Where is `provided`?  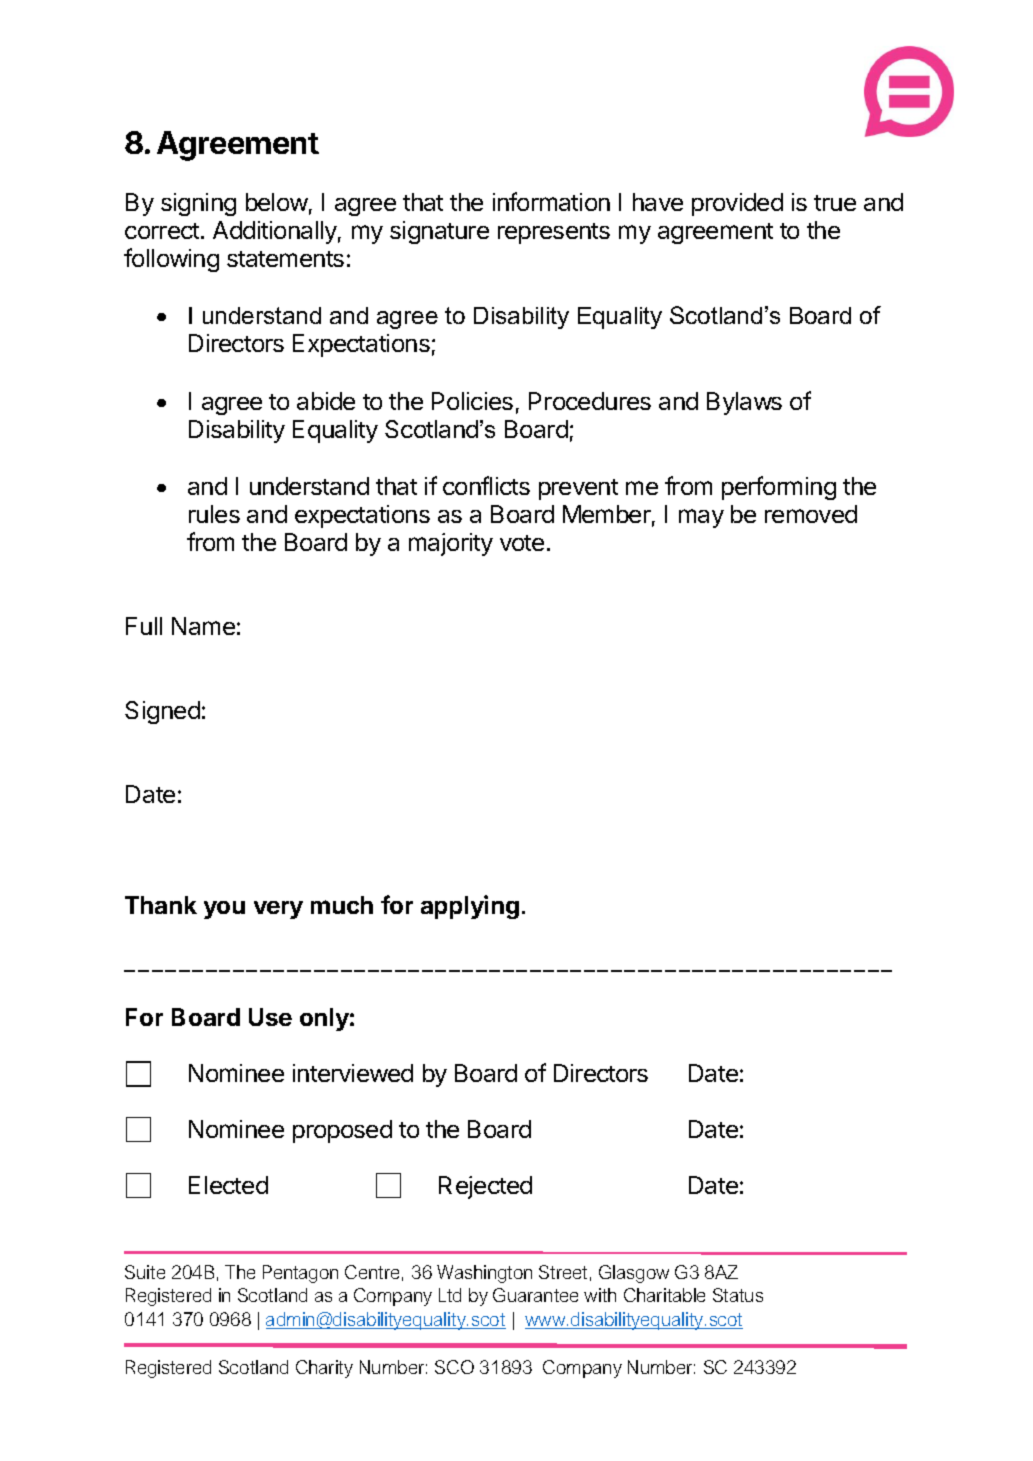
provided is located at coordinates (737, 204).
